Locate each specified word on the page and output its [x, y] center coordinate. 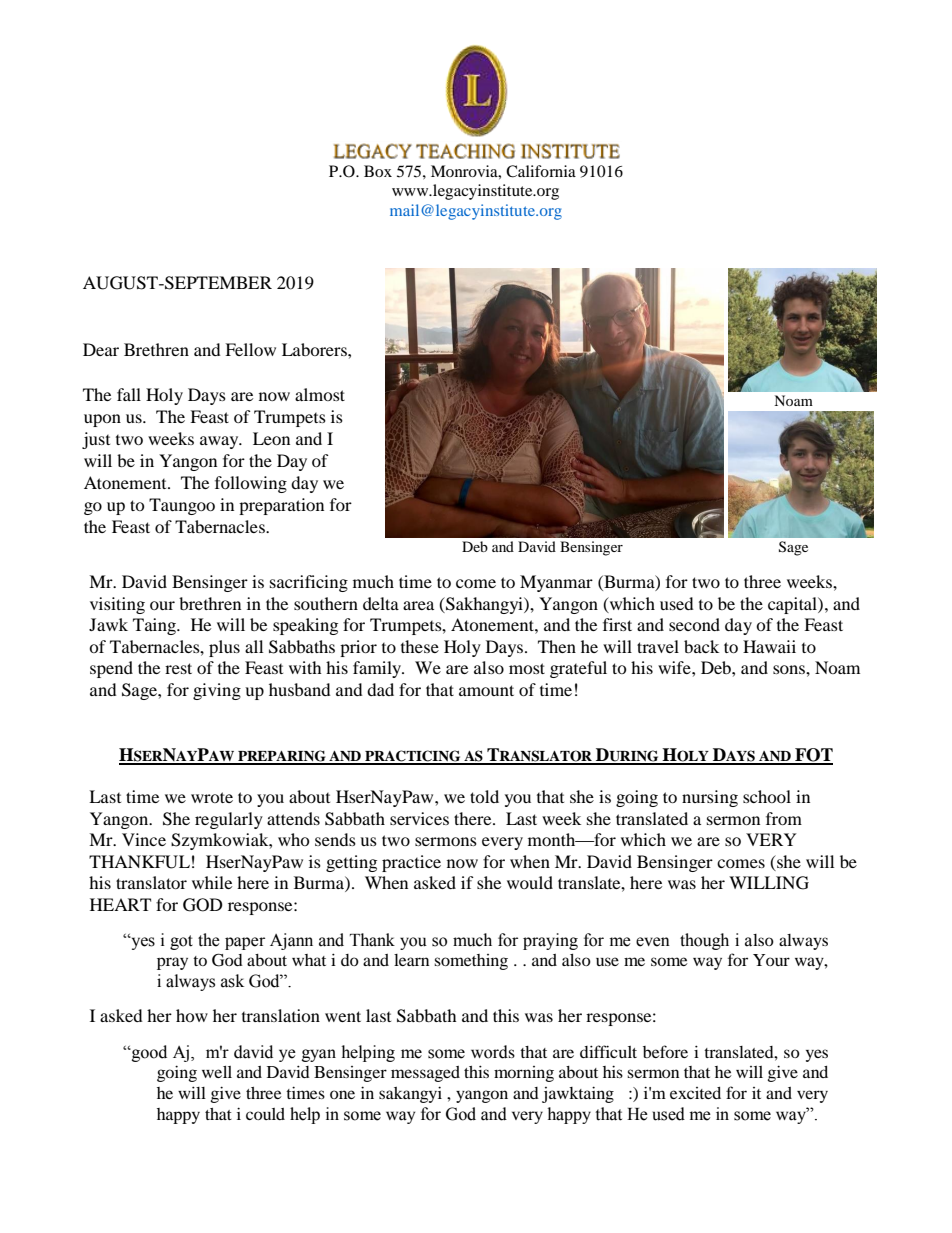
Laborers [315, 349]
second [694, 624]
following [251, 484]
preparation [281, 506]
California [541, 171]
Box [378, 171]
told [484, 796]
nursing [710, 798]
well [217, 1072]
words [493, 1052]
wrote [212, 797]
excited [695, 1093]
